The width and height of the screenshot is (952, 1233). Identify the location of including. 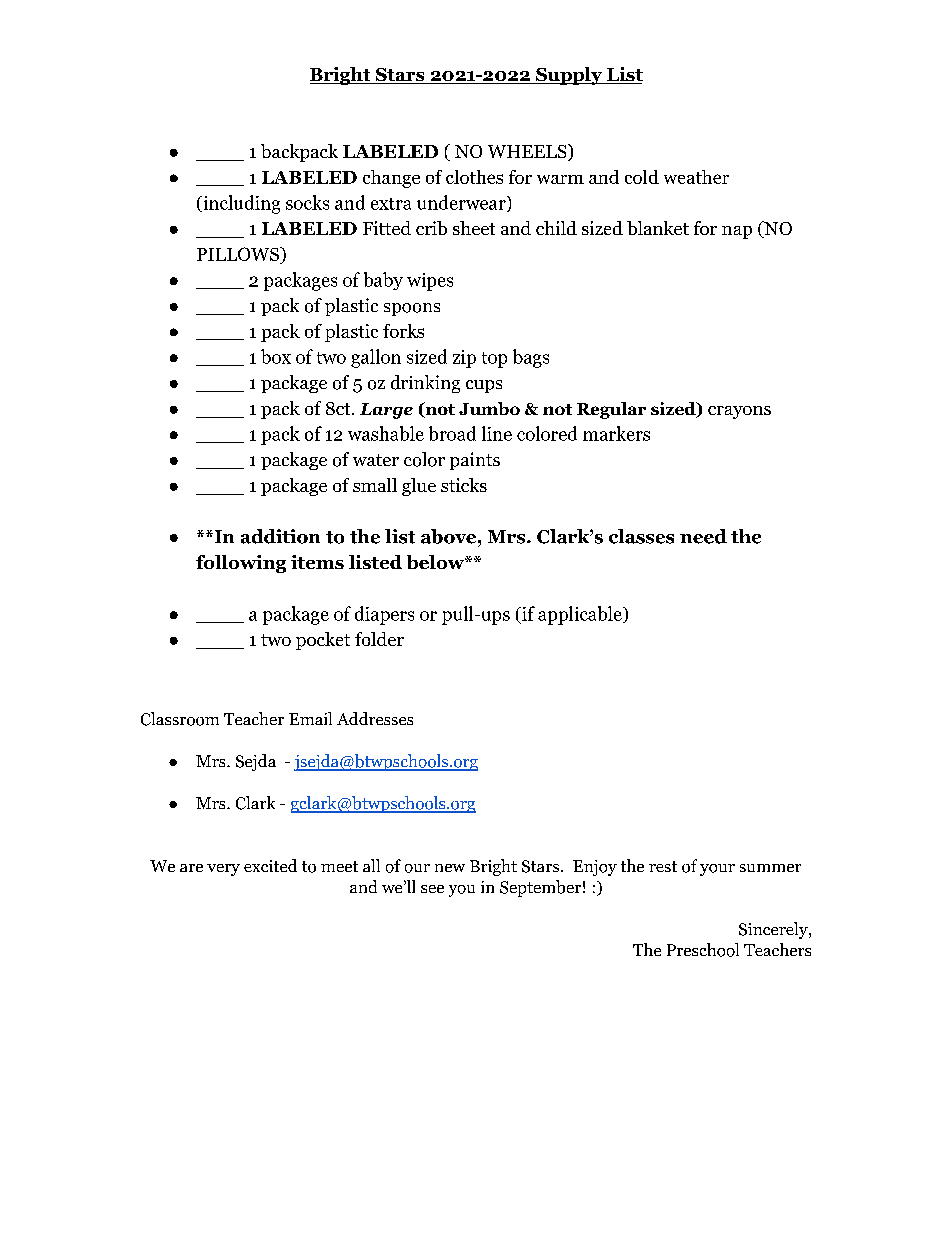
(240, 204).
